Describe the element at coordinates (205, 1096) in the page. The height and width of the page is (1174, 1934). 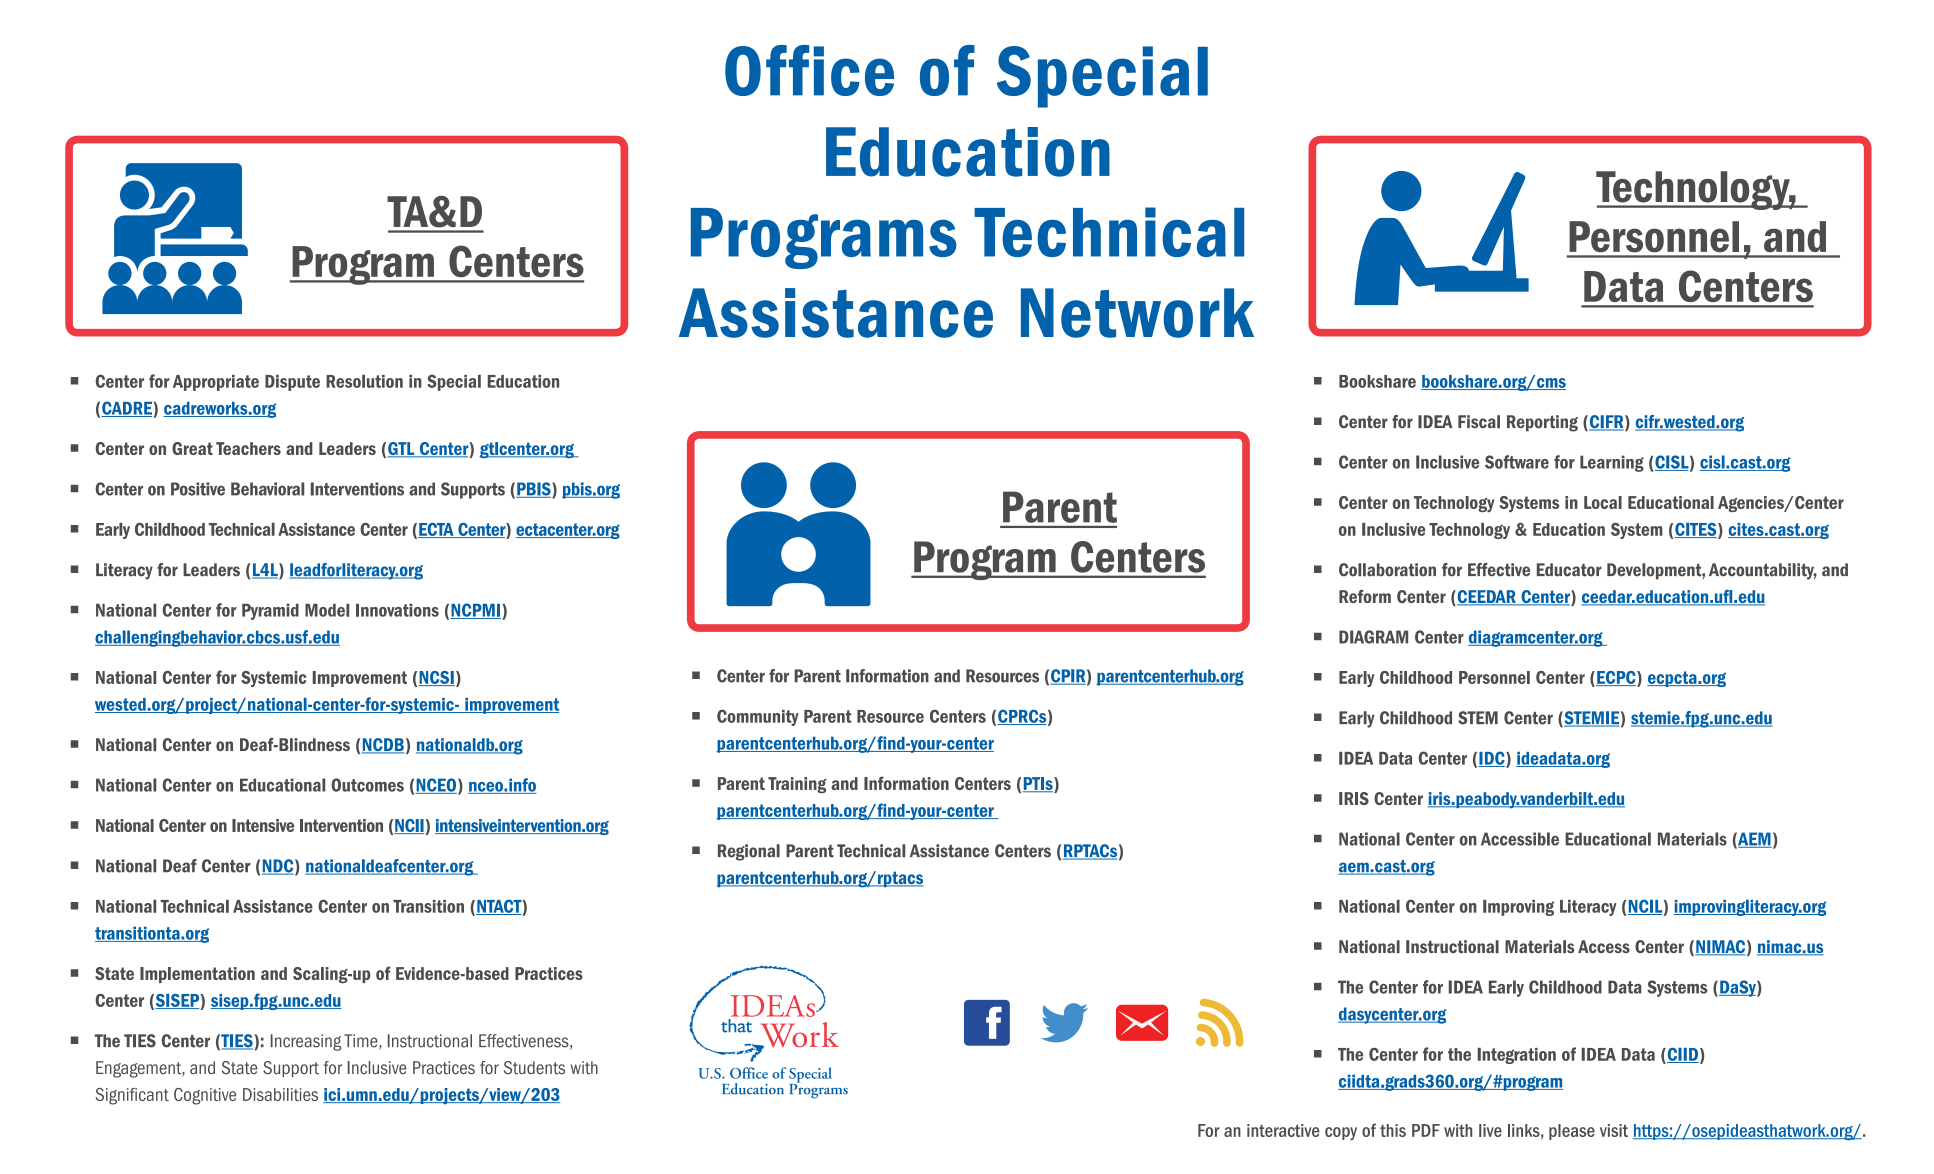
I see `Cognitive` at that location.
